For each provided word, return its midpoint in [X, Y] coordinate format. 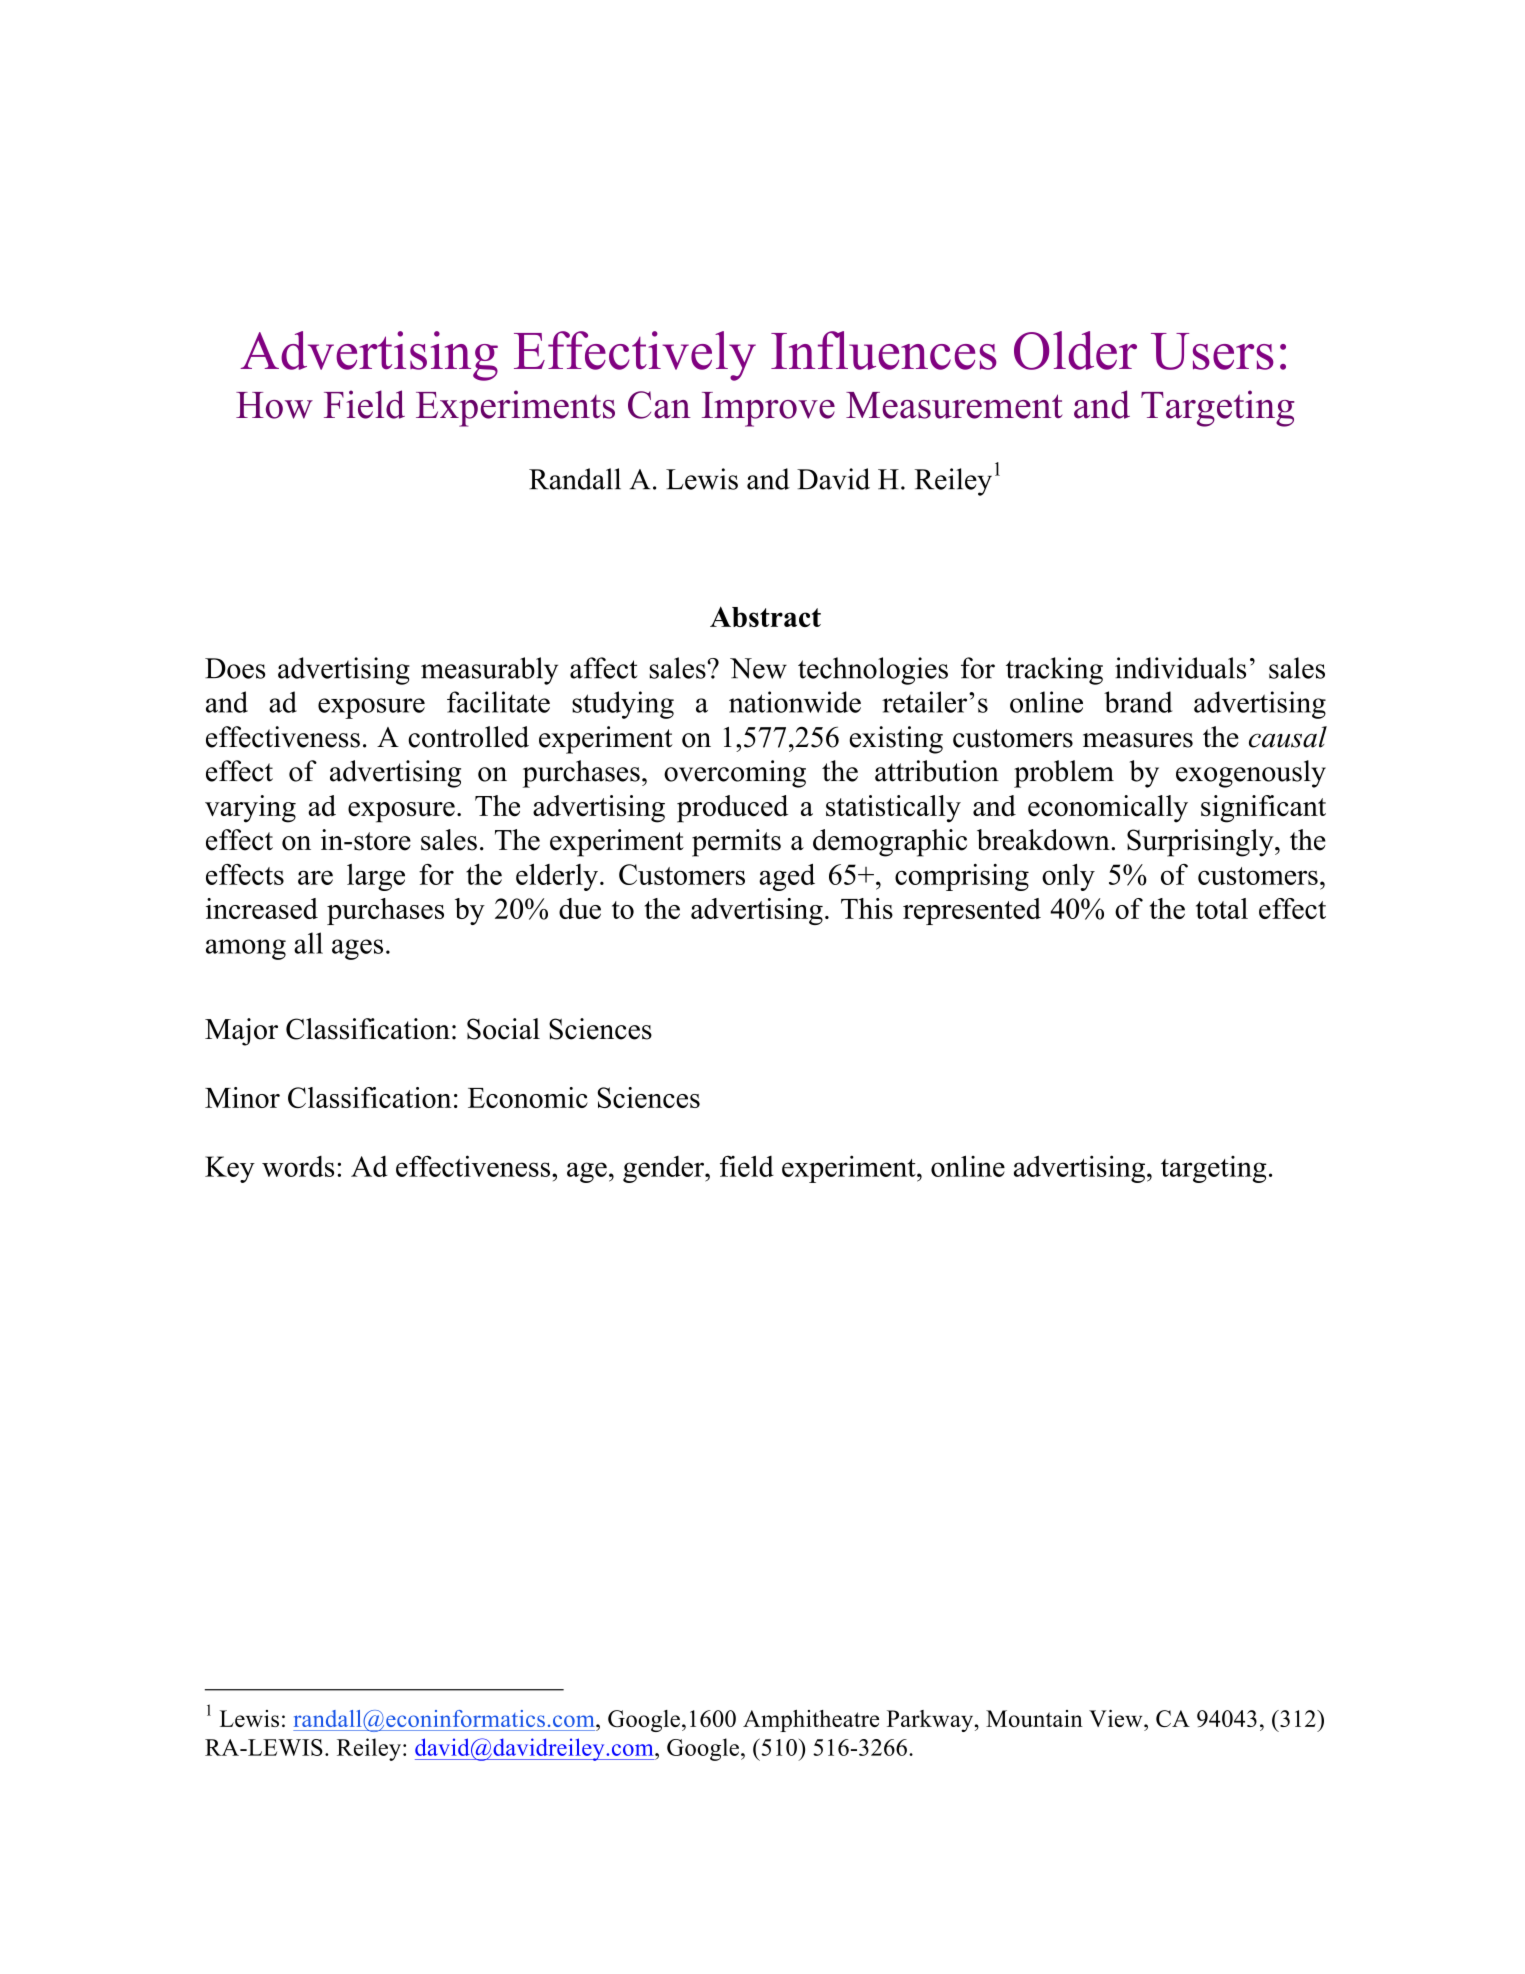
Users [1212, 351]
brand [1138, 702]
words [298, 1166]
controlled [468, 737]
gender [664, 1169]
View [1117, 1718]
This [867, 908]
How [274, 405]
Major [241, 1032]
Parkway [931, 1721]
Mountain [1034, 1718]
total [1222, 908]
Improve [768, 409]
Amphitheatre [811, 1721]
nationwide [795, 702]
